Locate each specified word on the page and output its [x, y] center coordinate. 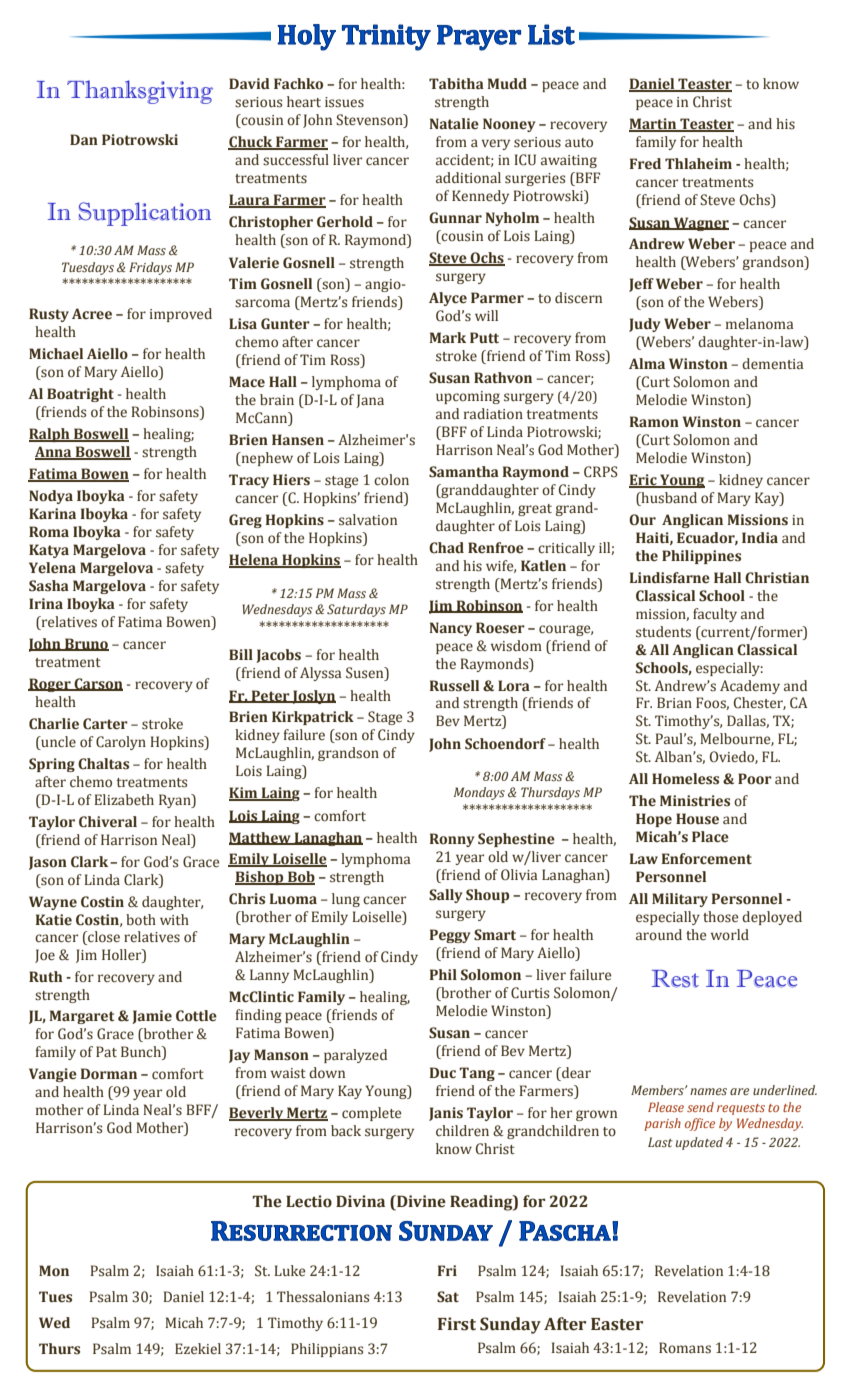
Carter [105, 724]
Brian [674, 702]
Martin [654, 125]
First [457, 1324]
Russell [454, 686]
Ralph [50, 435]
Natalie [454, 123]
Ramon [654, 421]
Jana [370, 401]
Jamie [152, 1017]
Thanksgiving [140, 92]
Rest [675, 979]
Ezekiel [198, 1348]
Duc [443, 1072]
